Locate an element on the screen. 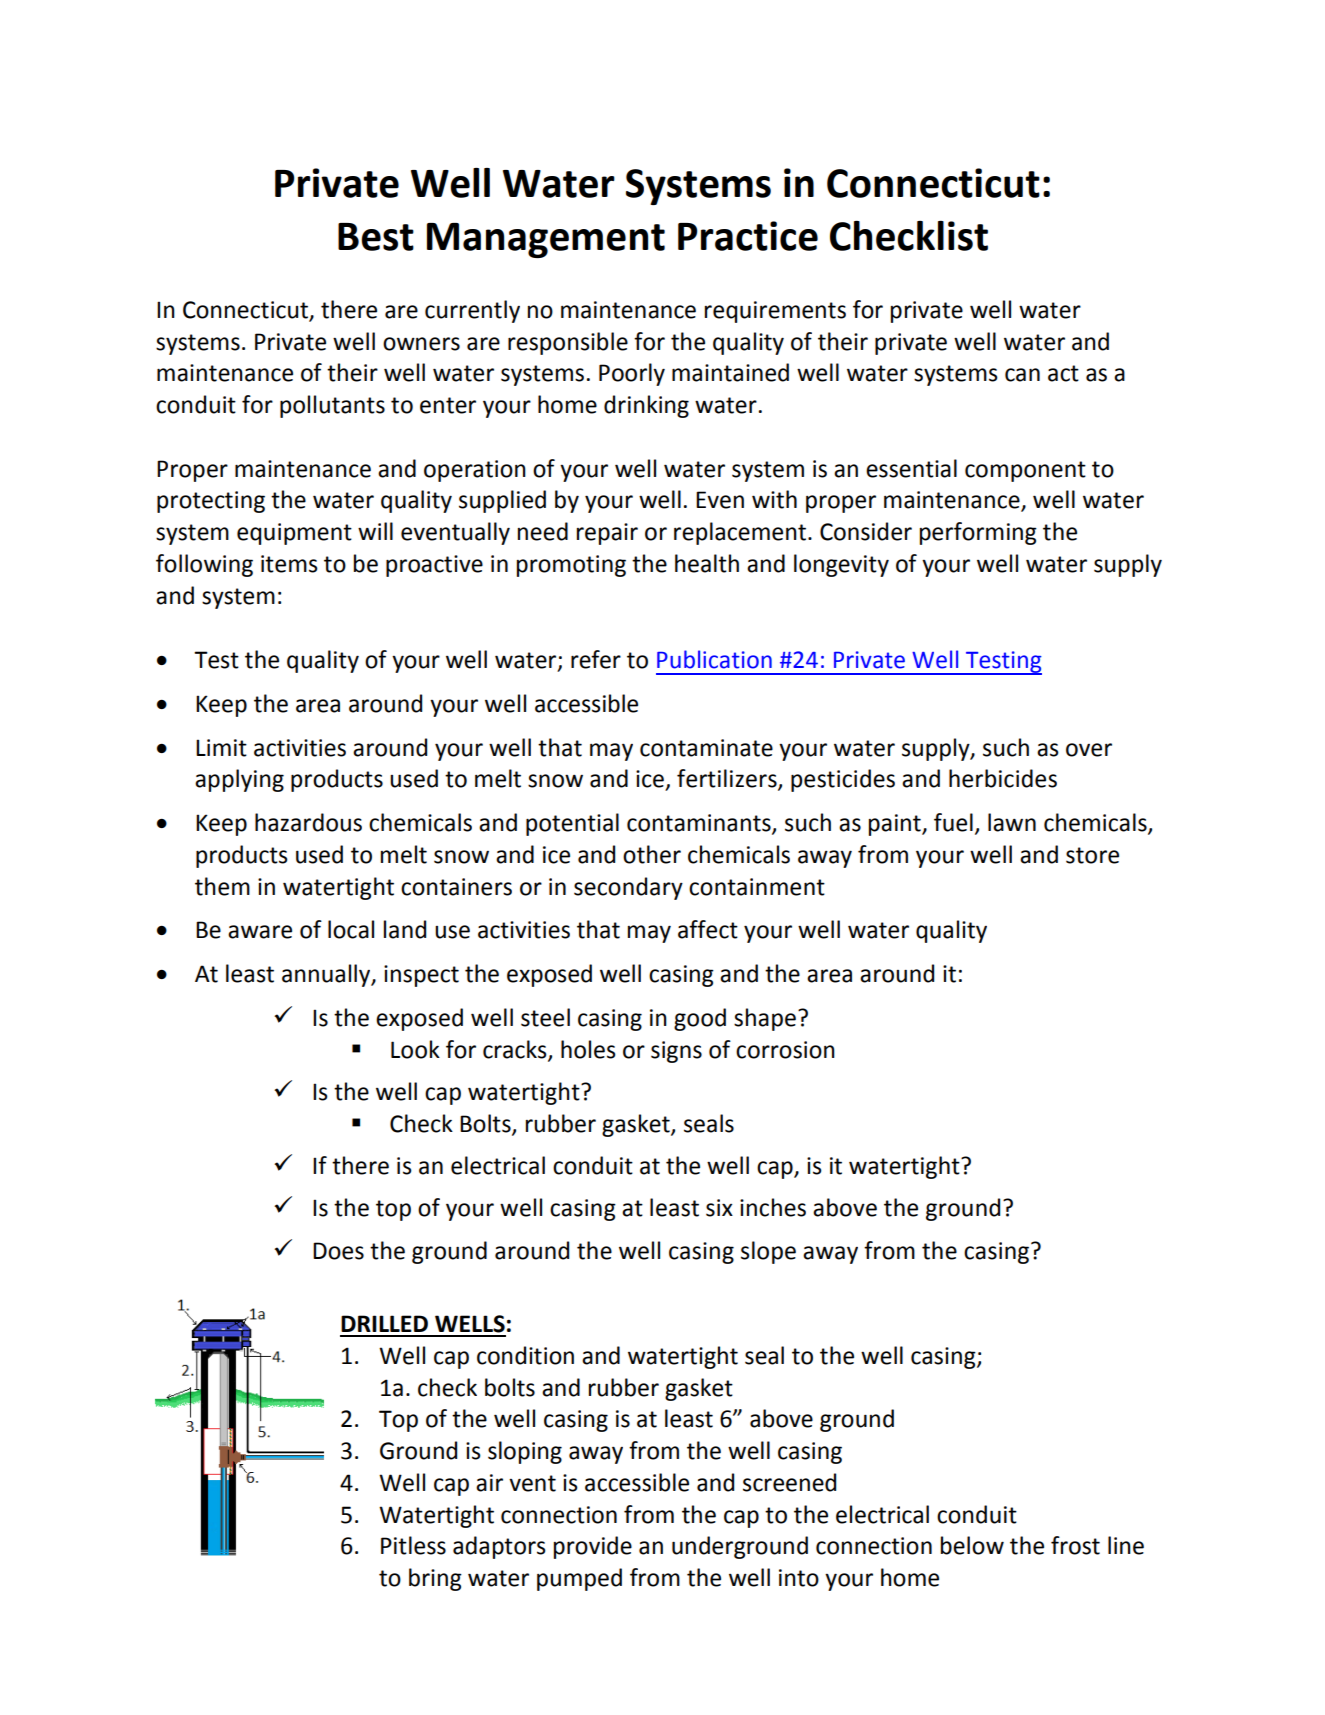  below is located at coordinates (972, 1545).
